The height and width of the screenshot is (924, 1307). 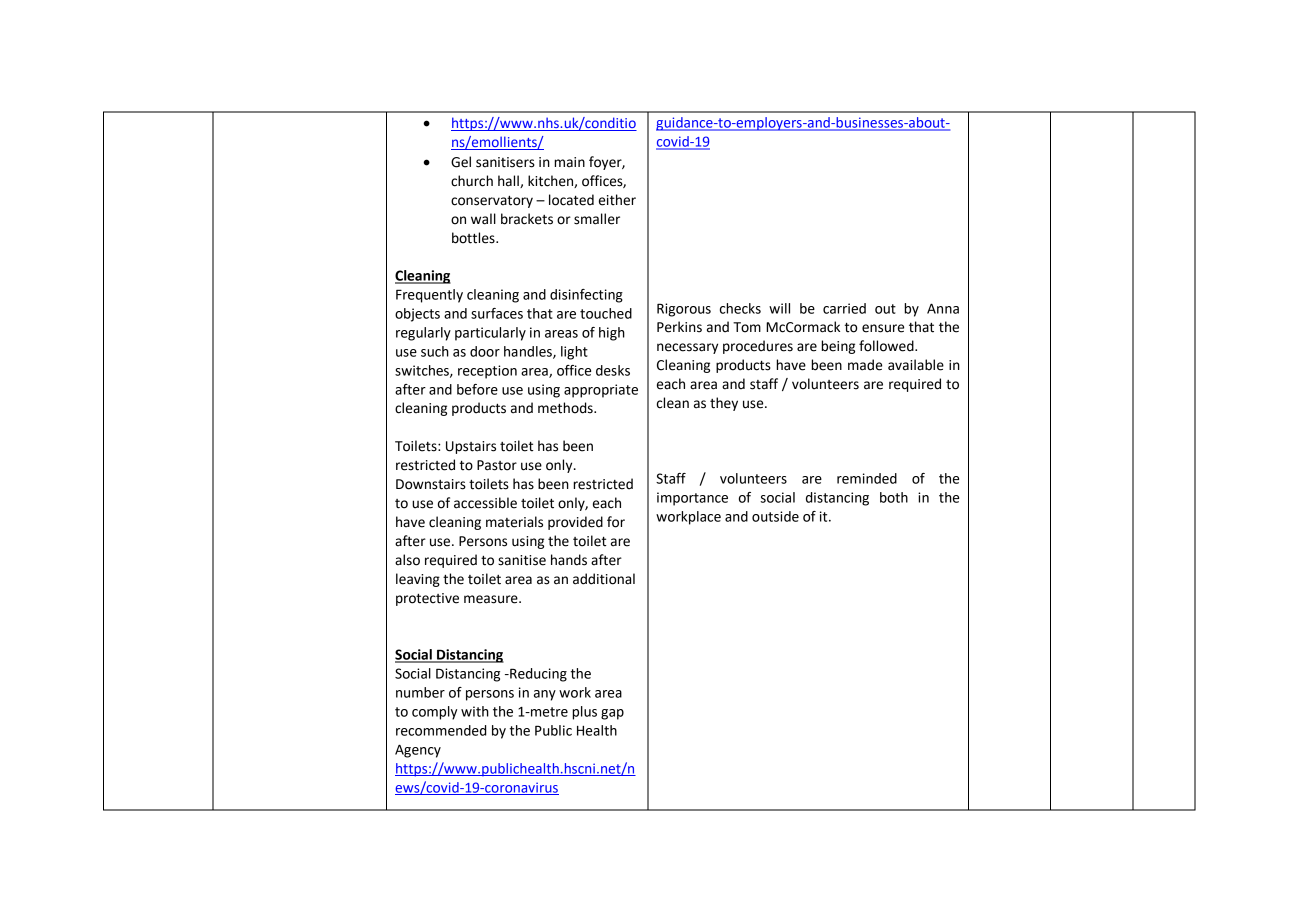 I want to click on recommended, so click(x=441, y=730).
